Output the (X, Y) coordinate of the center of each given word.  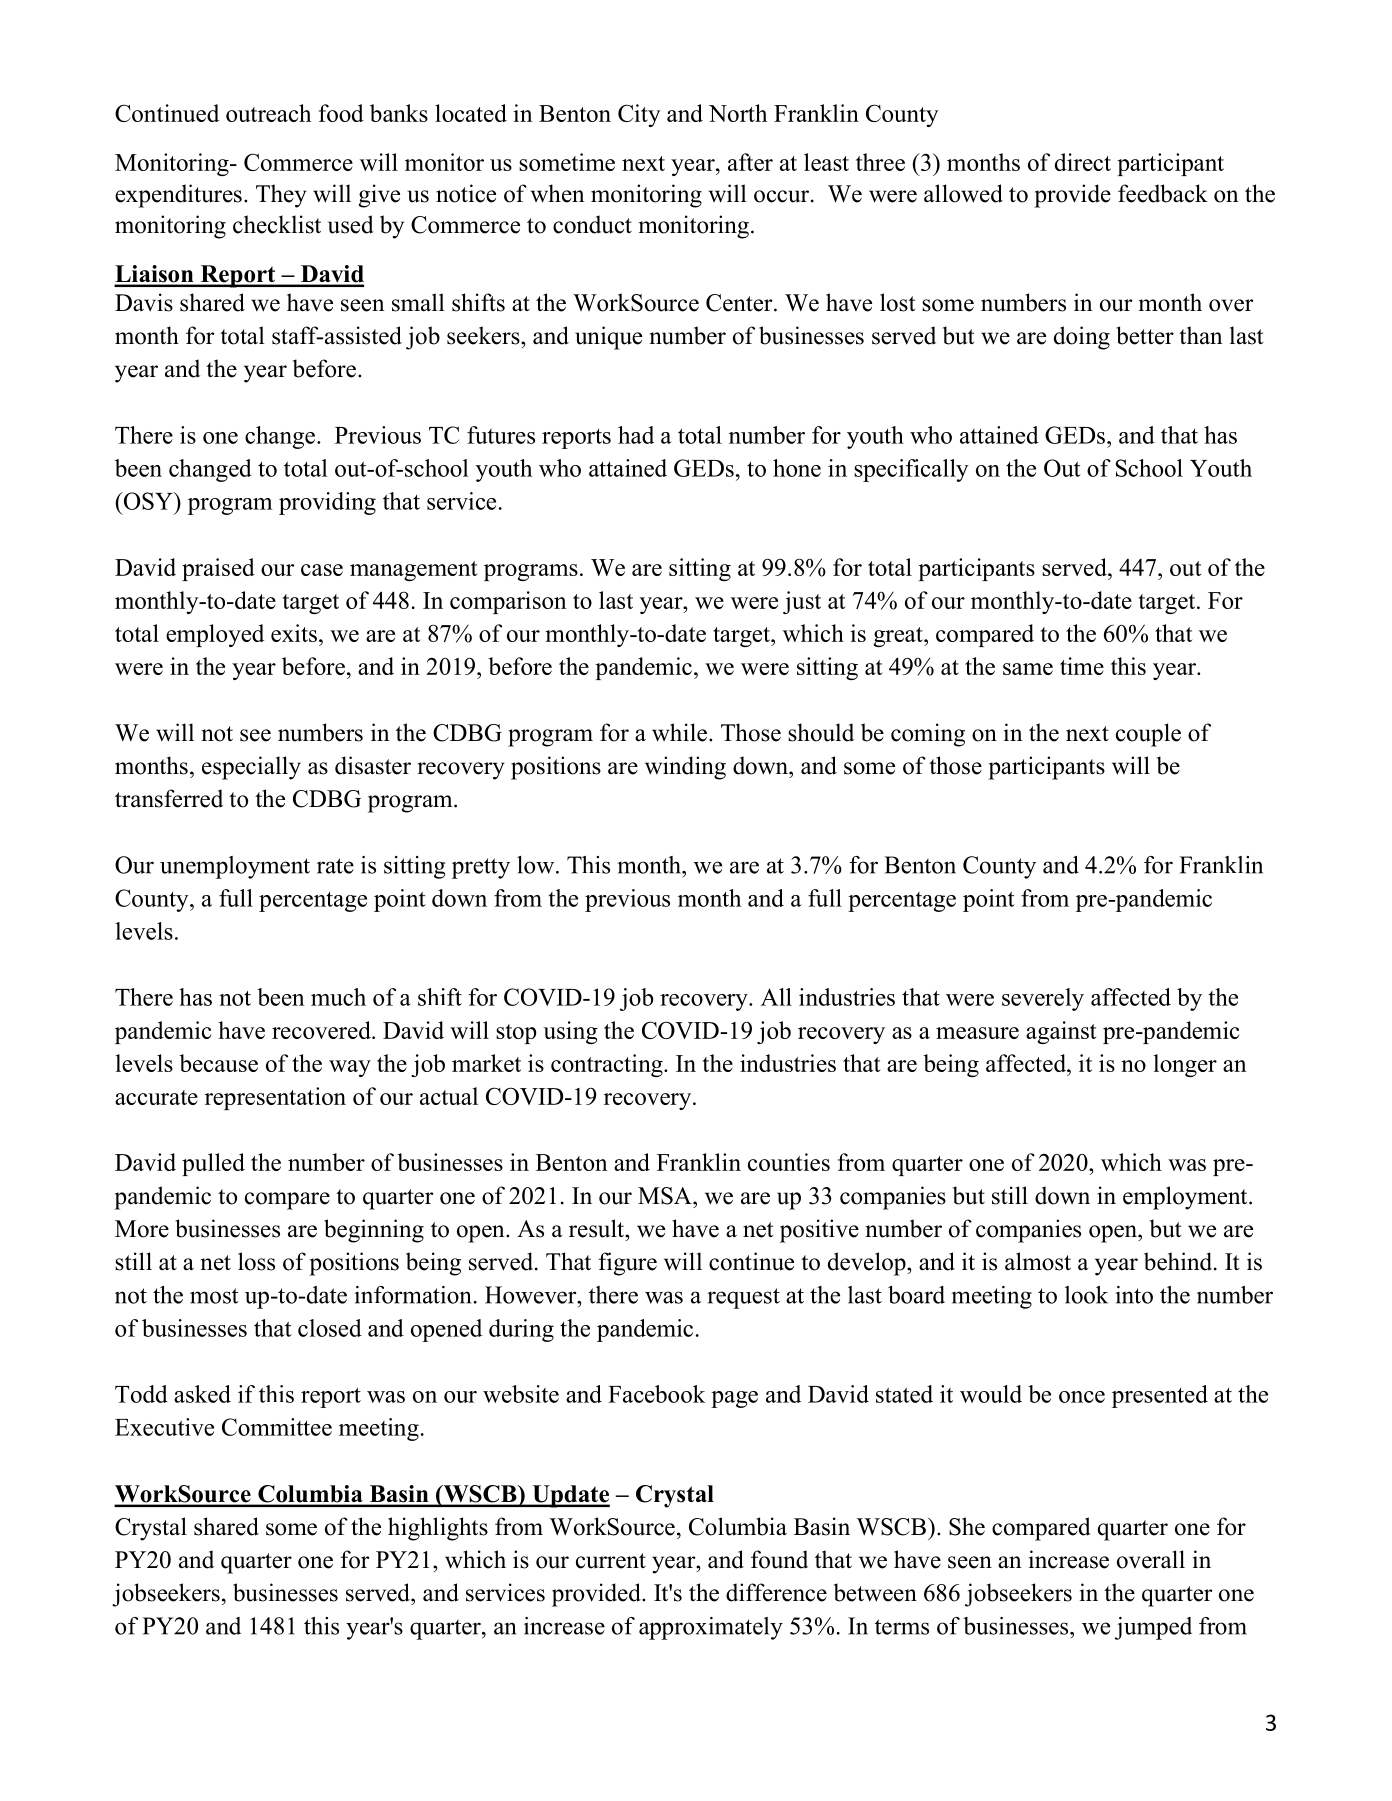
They (281, 196)
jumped (1153, 1628)
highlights (438, 1529)
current (611, 1561)
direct (1083, 162)
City (639, 115)
